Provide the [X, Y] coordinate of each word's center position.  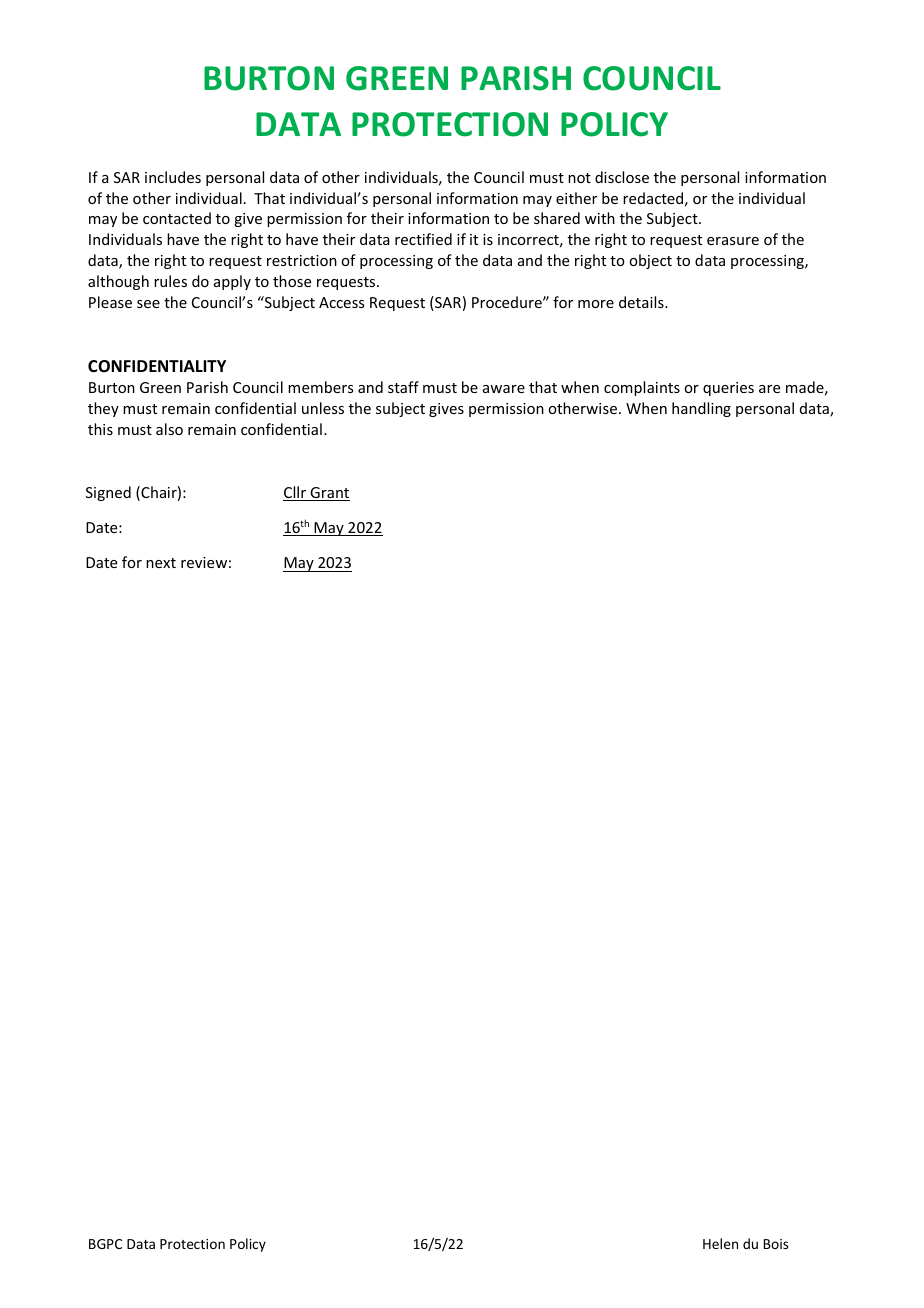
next [161, 563]
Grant [329, 494]
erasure [733, 241]
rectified [423, 239]
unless [323, 408]
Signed [108, 493]
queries [728, 389]
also [169, 429]
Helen [720, 1243]
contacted [177, 218]
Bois [776, 1244]
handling [701, 409]
